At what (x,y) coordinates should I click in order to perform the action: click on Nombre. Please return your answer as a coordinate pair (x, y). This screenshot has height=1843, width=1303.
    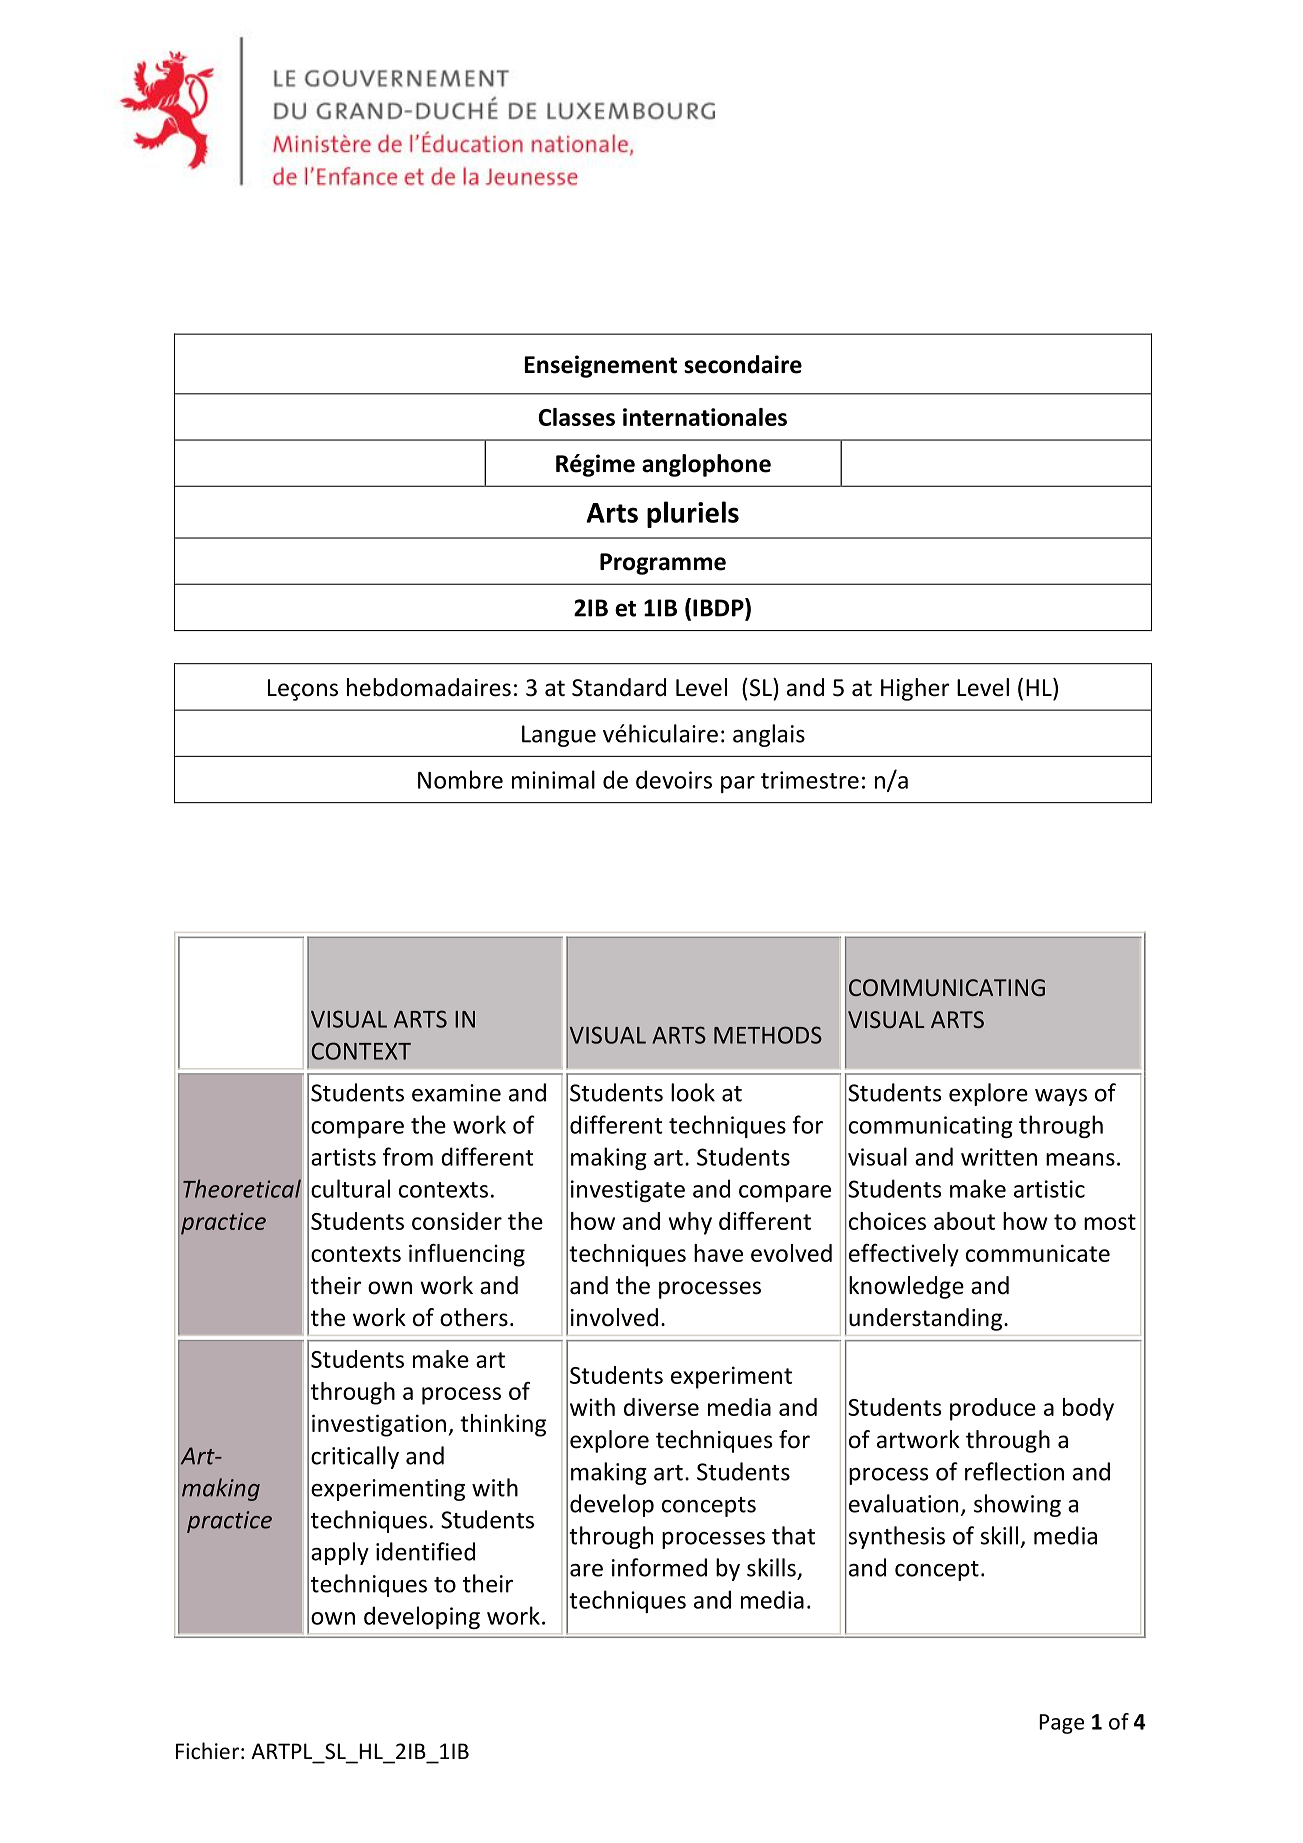
    Looking at the image, I should click on (460, 779).
